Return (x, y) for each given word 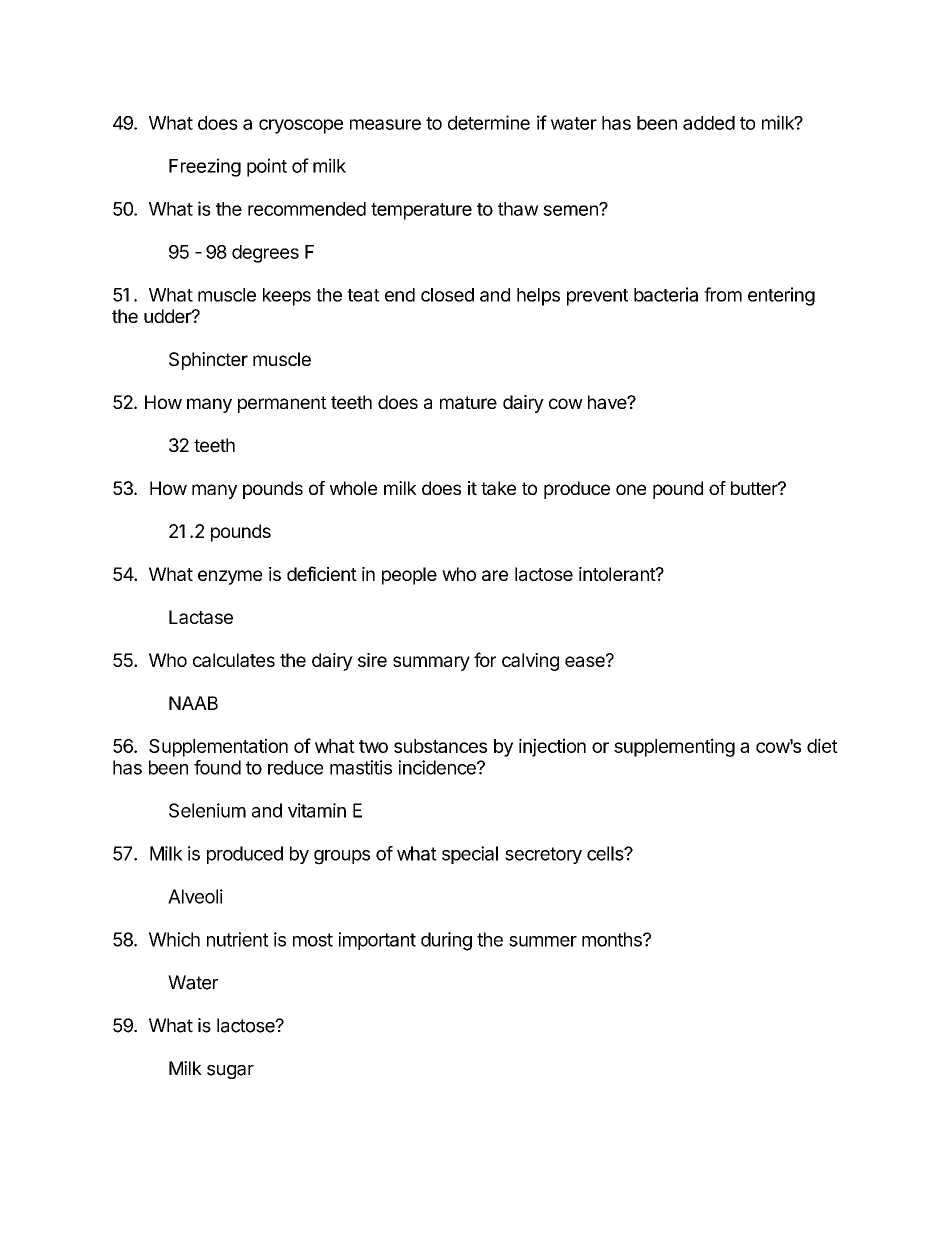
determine (489, 122)
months (613, 939)
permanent (282, 404)
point (267, 167)
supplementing (674, 747)
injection (552, 747)
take (498, 488)
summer (543, 941)
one (631, 489)
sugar (230, 1072)
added (709, 123)
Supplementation (218, 747)
